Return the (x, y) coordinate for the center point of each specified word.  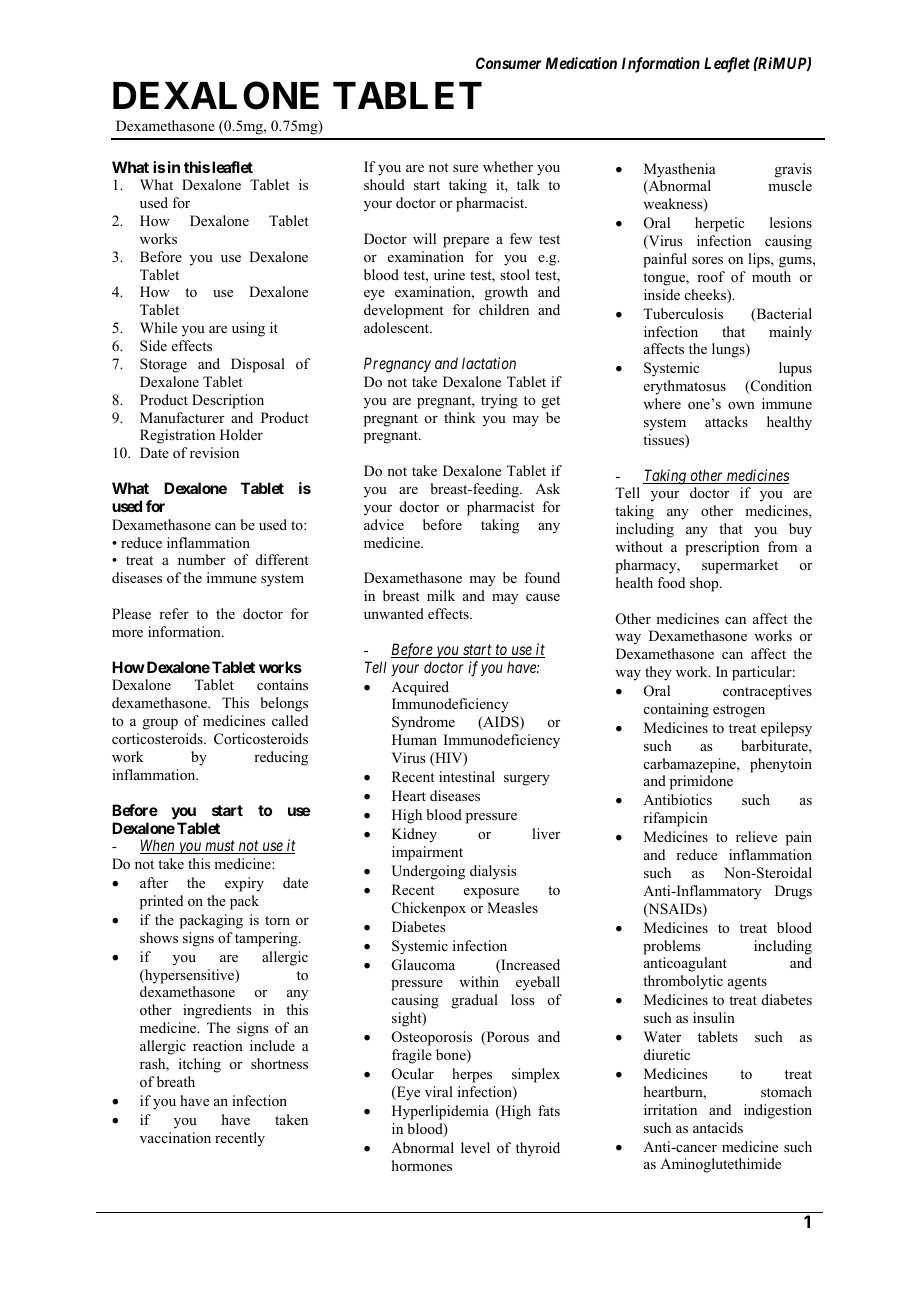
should (384, 184)
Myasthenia (680, 170)
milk (441, 595)
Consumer (508, 63)
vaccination (175, 1138)
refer (174, 613)
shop (705, 584)
